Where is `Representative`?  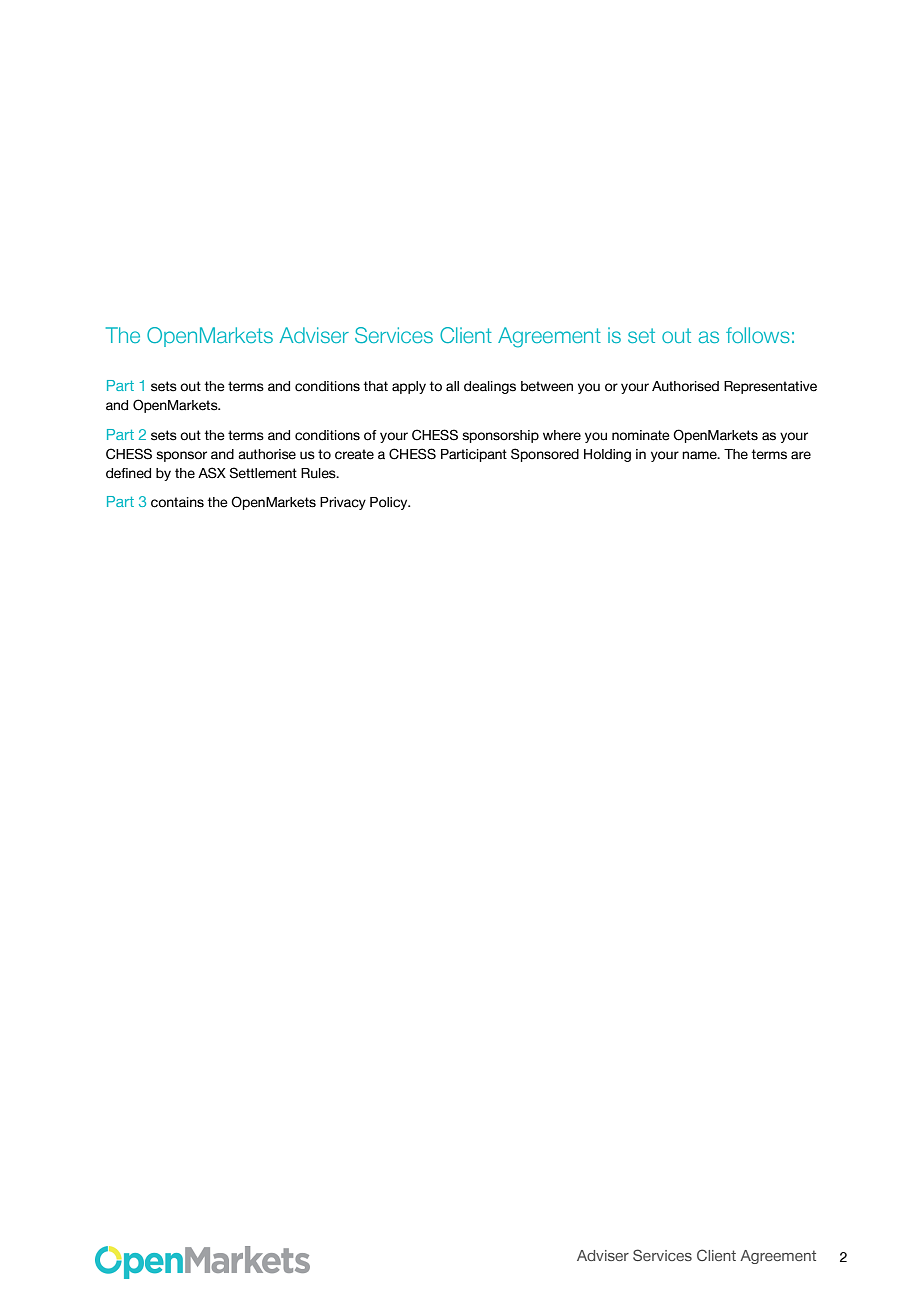 Representative is located at coordinates (770, 387).
